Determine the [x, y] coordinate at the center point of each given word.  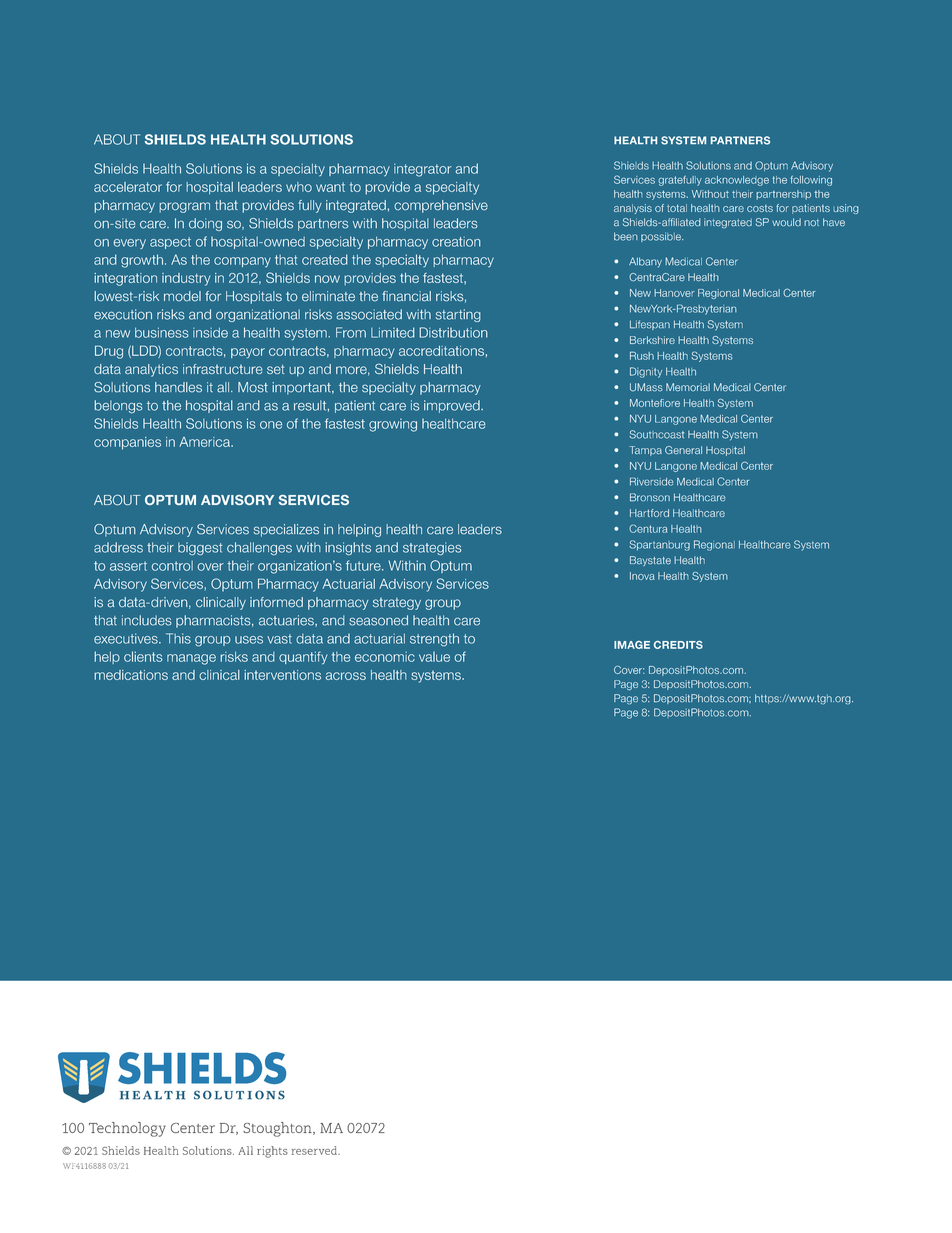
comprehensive [441, 206]
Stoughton [278, 1129]
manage [191, 659]
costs [760, 208]
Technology [127, 1129]
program [184, 207]
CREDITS [678, 645]
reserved [315, 1150]
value [434, 657]
